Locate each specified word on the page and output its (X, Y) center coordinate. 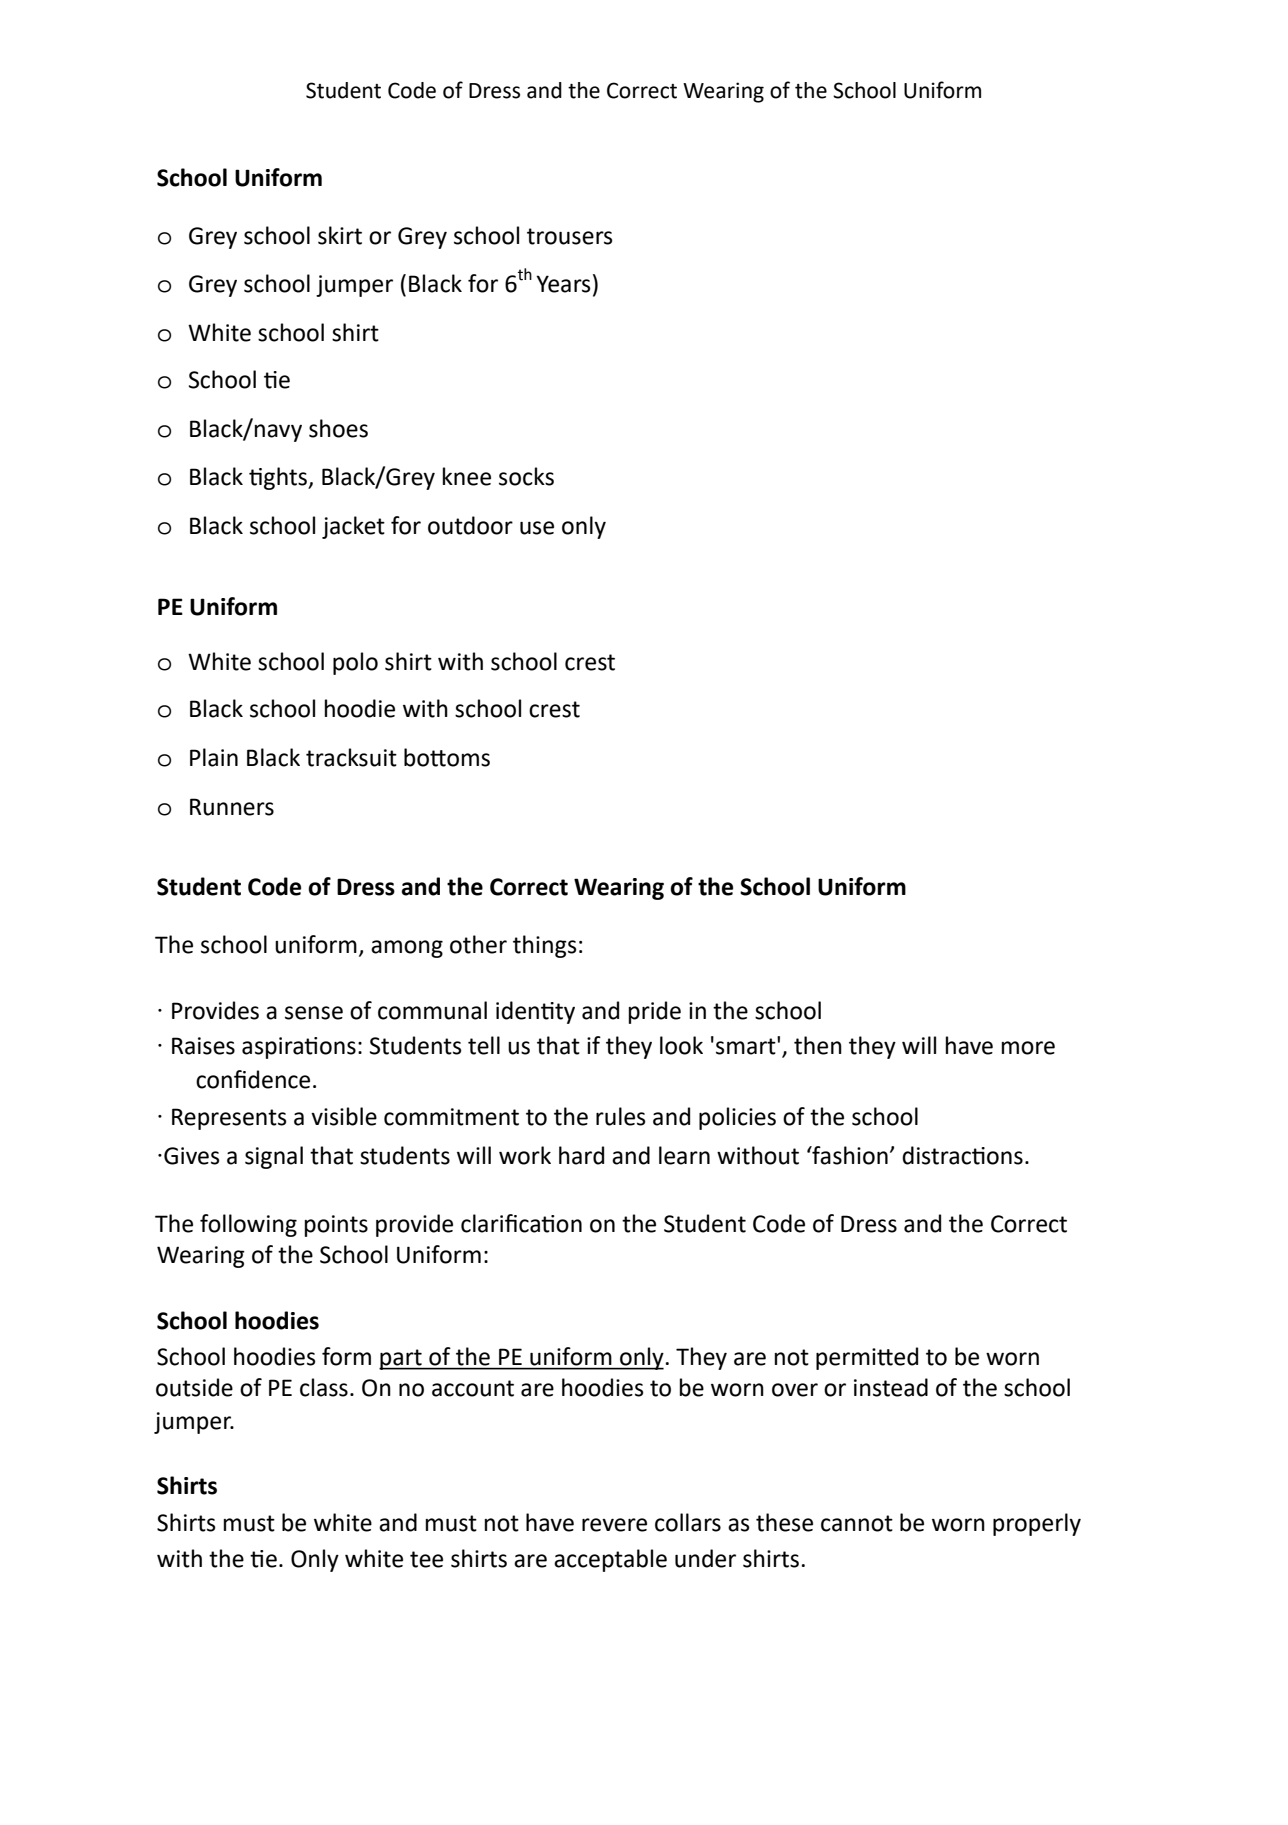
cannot (857, 1523)
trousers (570, 236)
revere (614, 1525)
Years (563, 284)
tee (426, 1559)
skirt (340, 235)
